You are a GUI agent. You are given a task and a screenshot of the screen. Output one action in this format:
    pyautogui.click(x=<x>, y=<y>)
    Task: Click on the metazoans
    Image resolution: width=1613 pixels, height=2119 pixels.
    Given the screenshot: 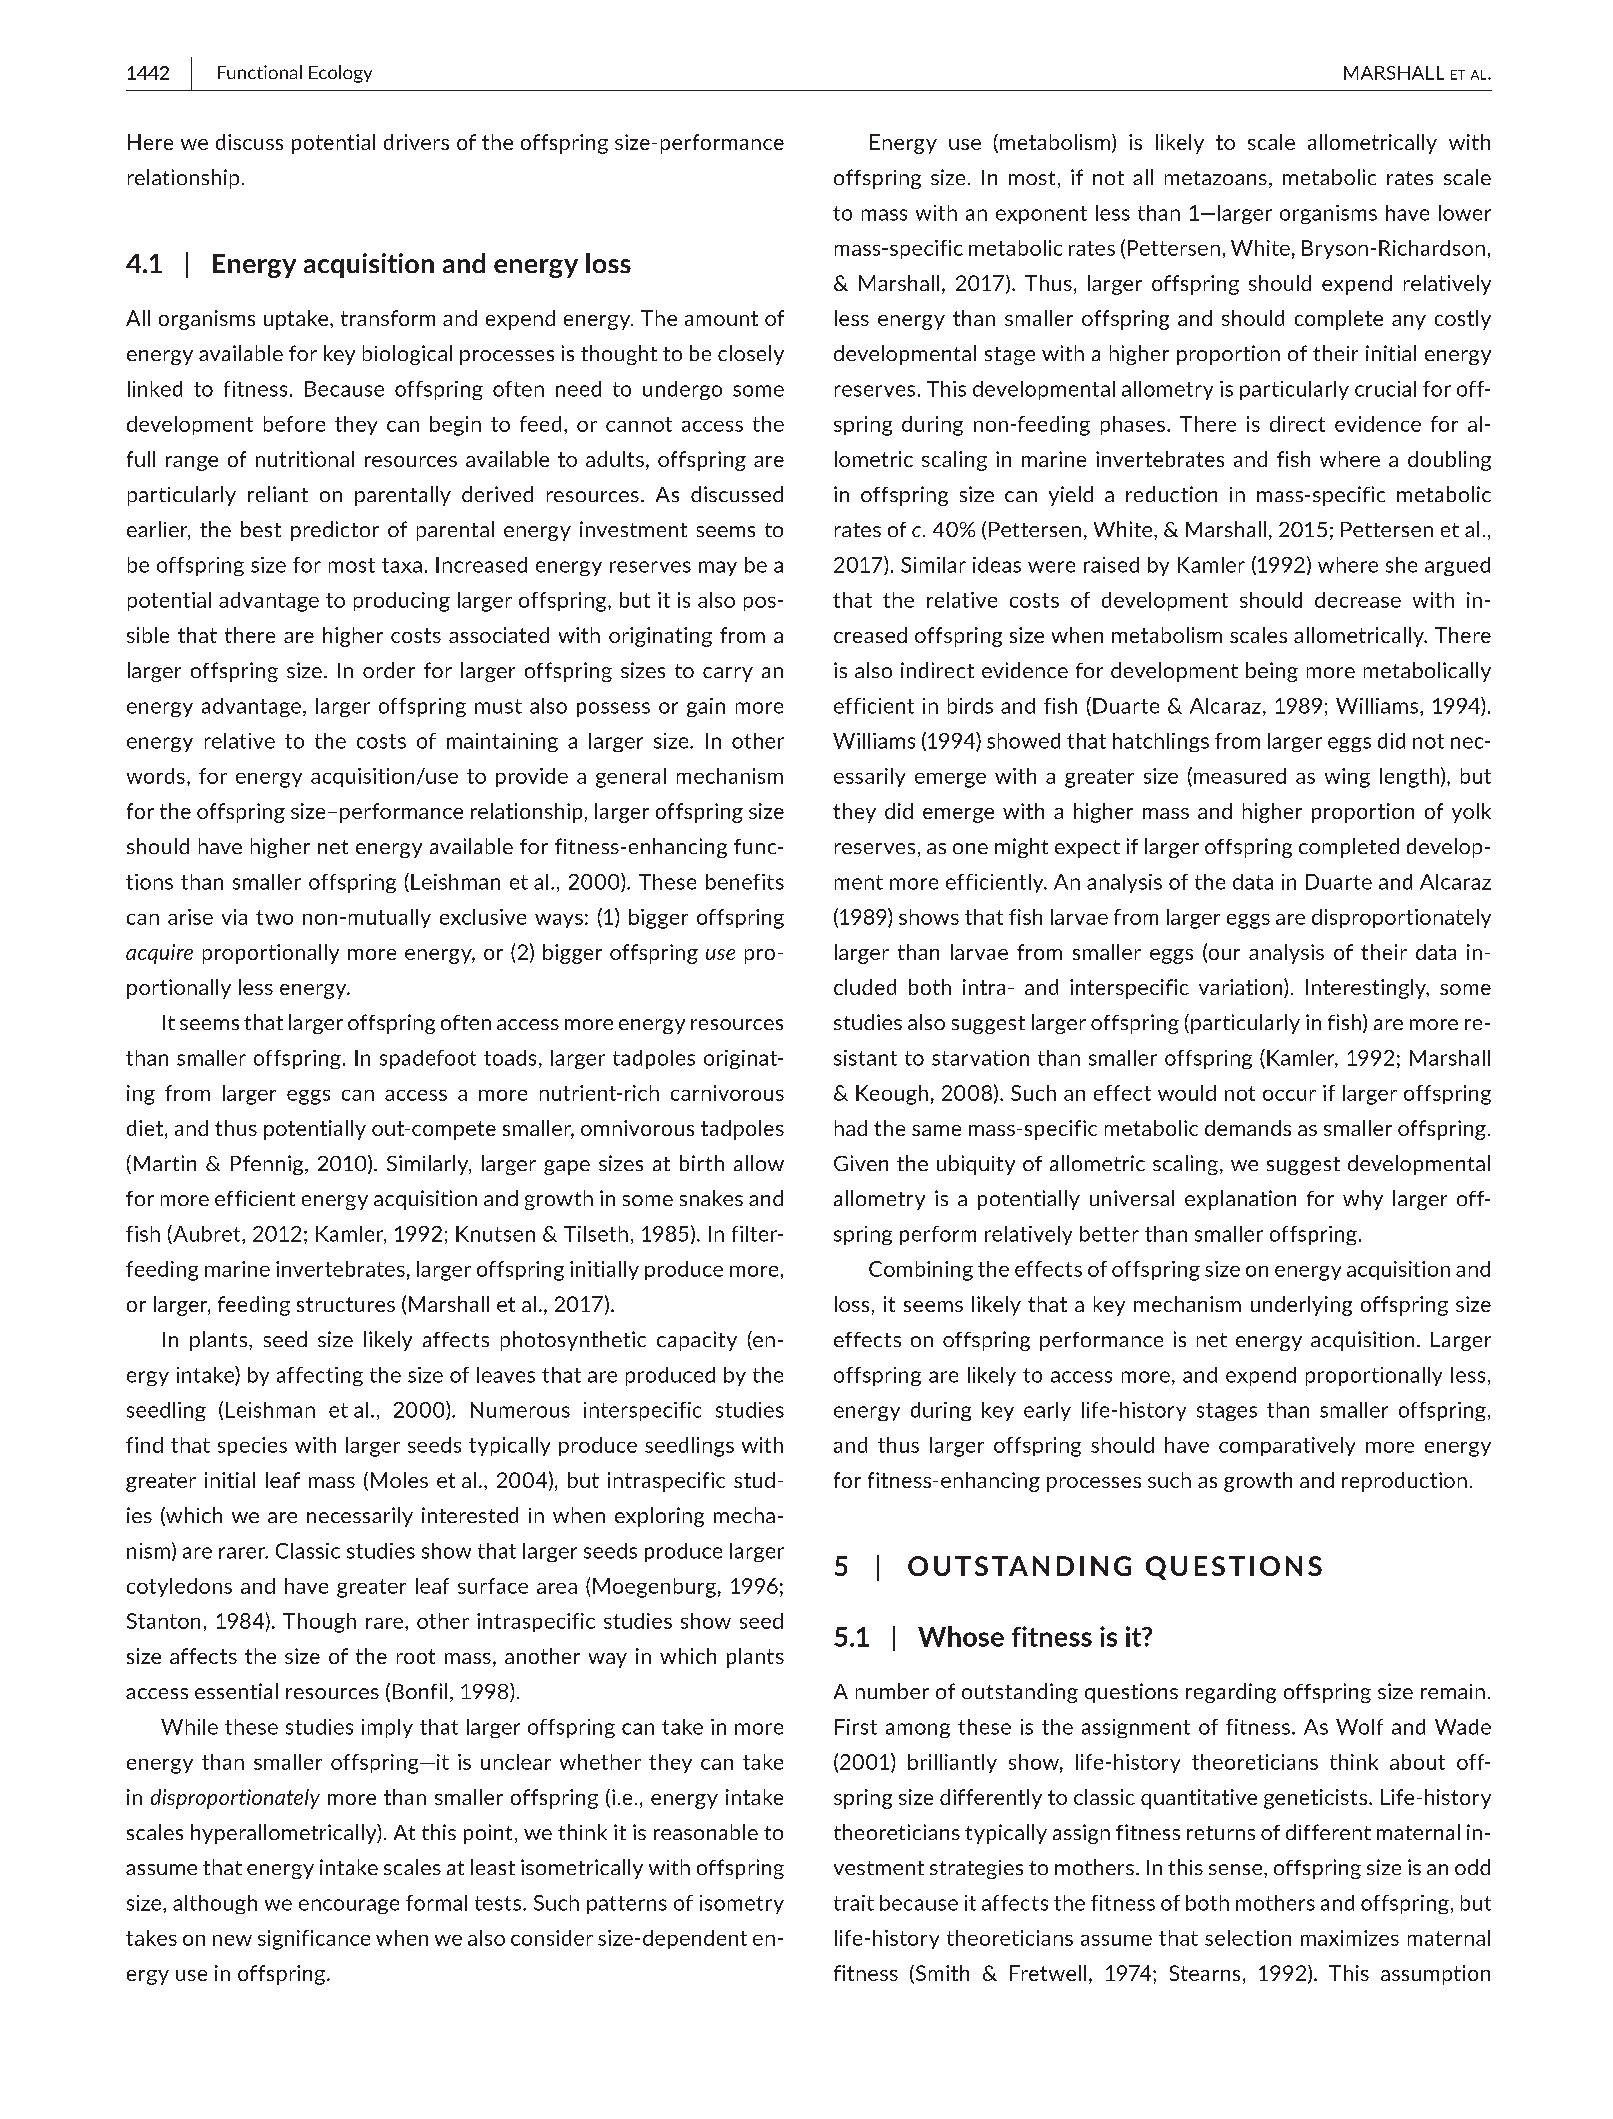 What is the action you would take?
    pyautogui.click(x=1216, y=178)
